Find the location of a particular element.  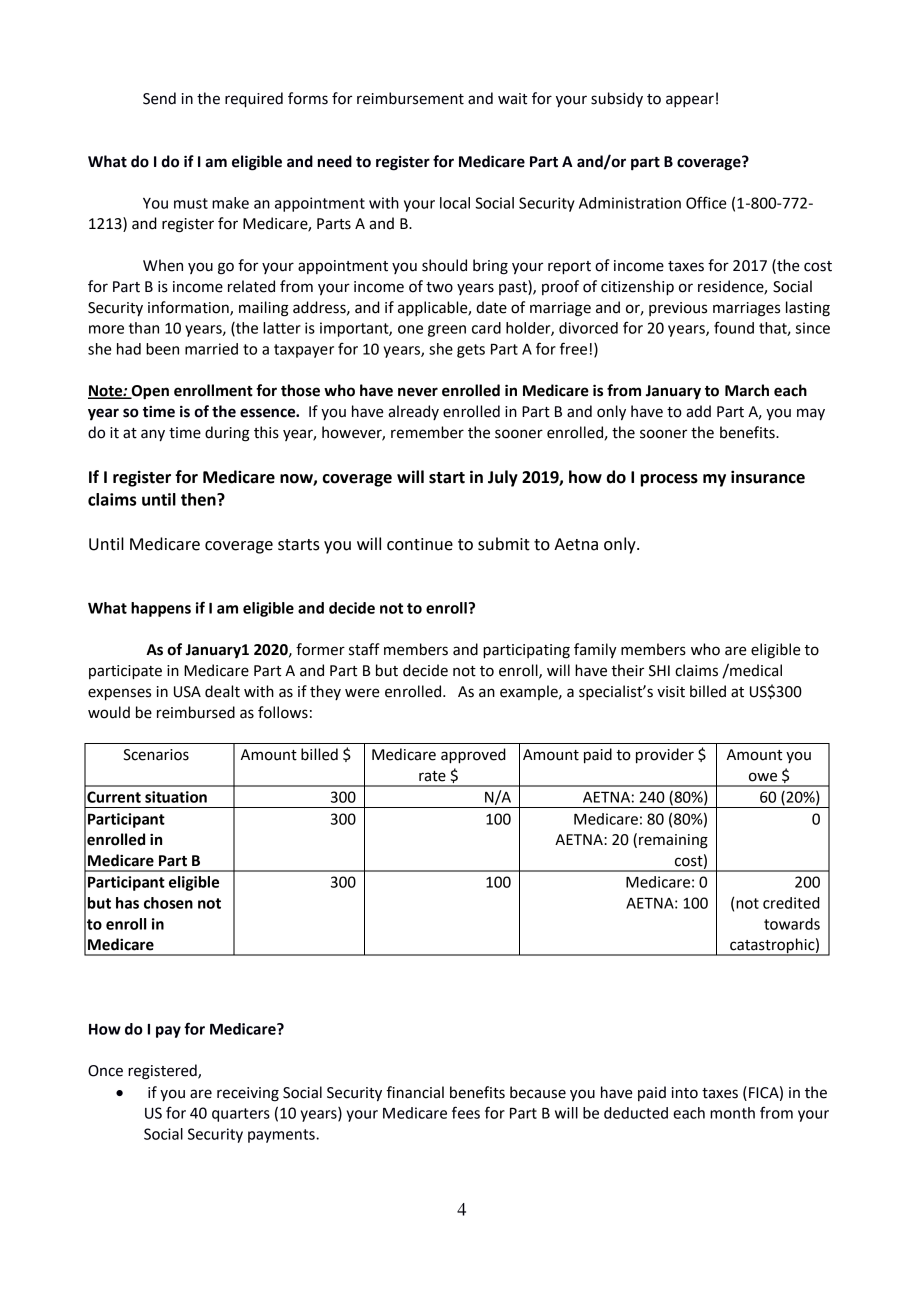

married is located at coordinates (211, 349).
